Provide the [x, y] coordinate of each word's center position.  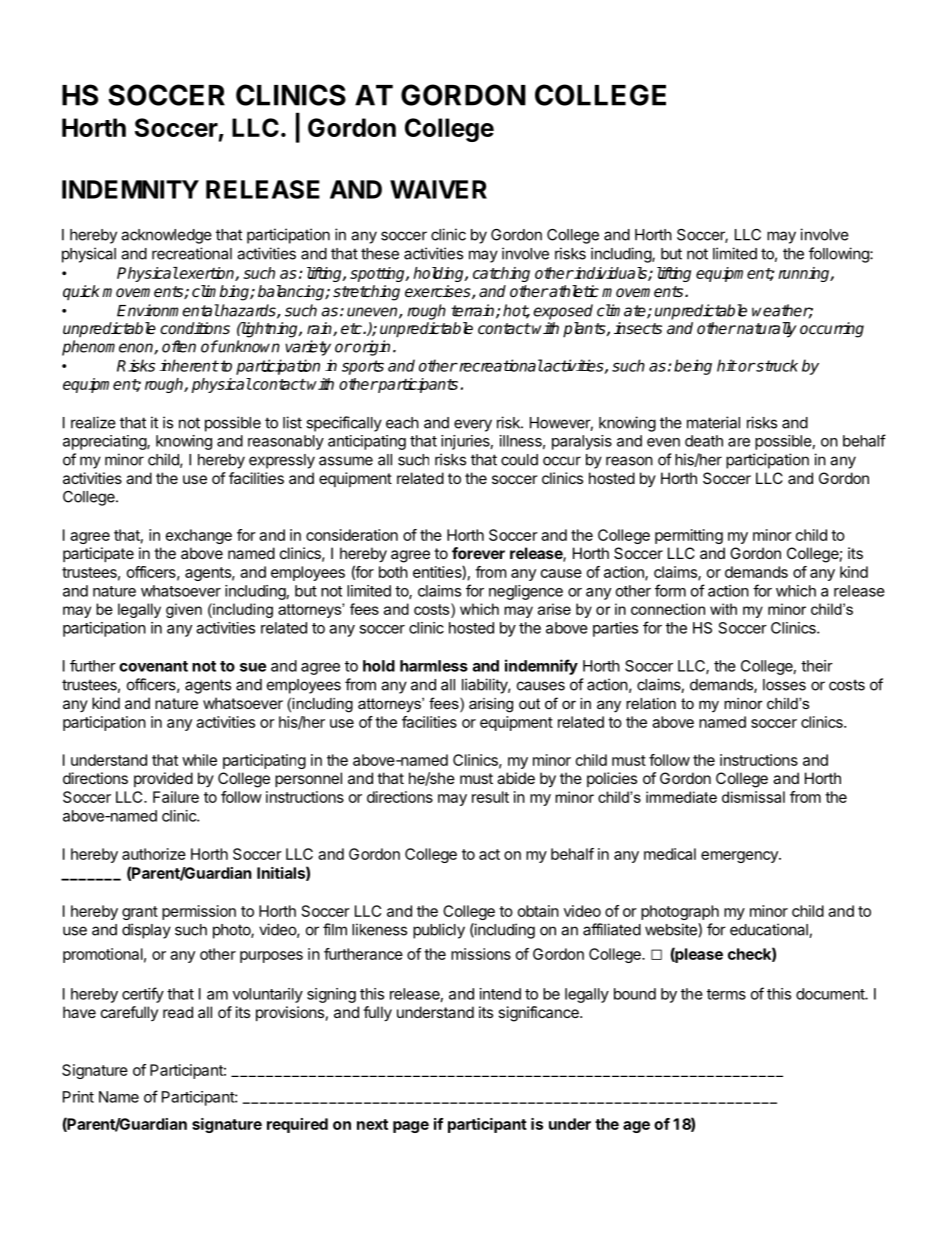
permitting [689, 536]
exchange [199, 536]
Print [78, 1097]
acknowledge [166, 236]
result [490, 797]
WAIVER [438, 189]
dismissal [753, 797]
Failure [176, 797]
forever [478, 553]
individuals [611, 274]
